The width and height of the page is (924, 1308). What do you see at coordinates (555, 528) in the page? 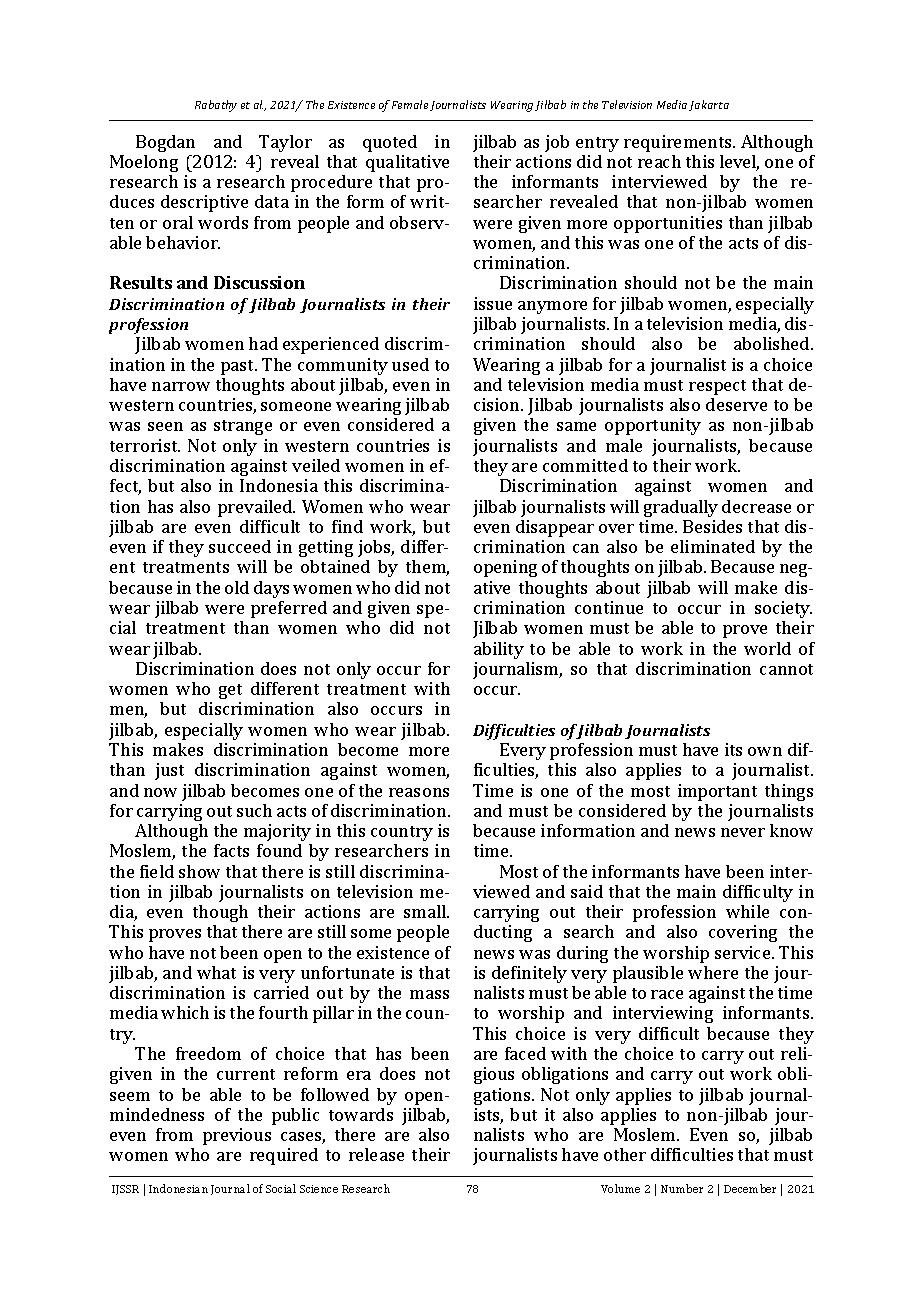
I see `disappear` at bounding box center [555, 528].
